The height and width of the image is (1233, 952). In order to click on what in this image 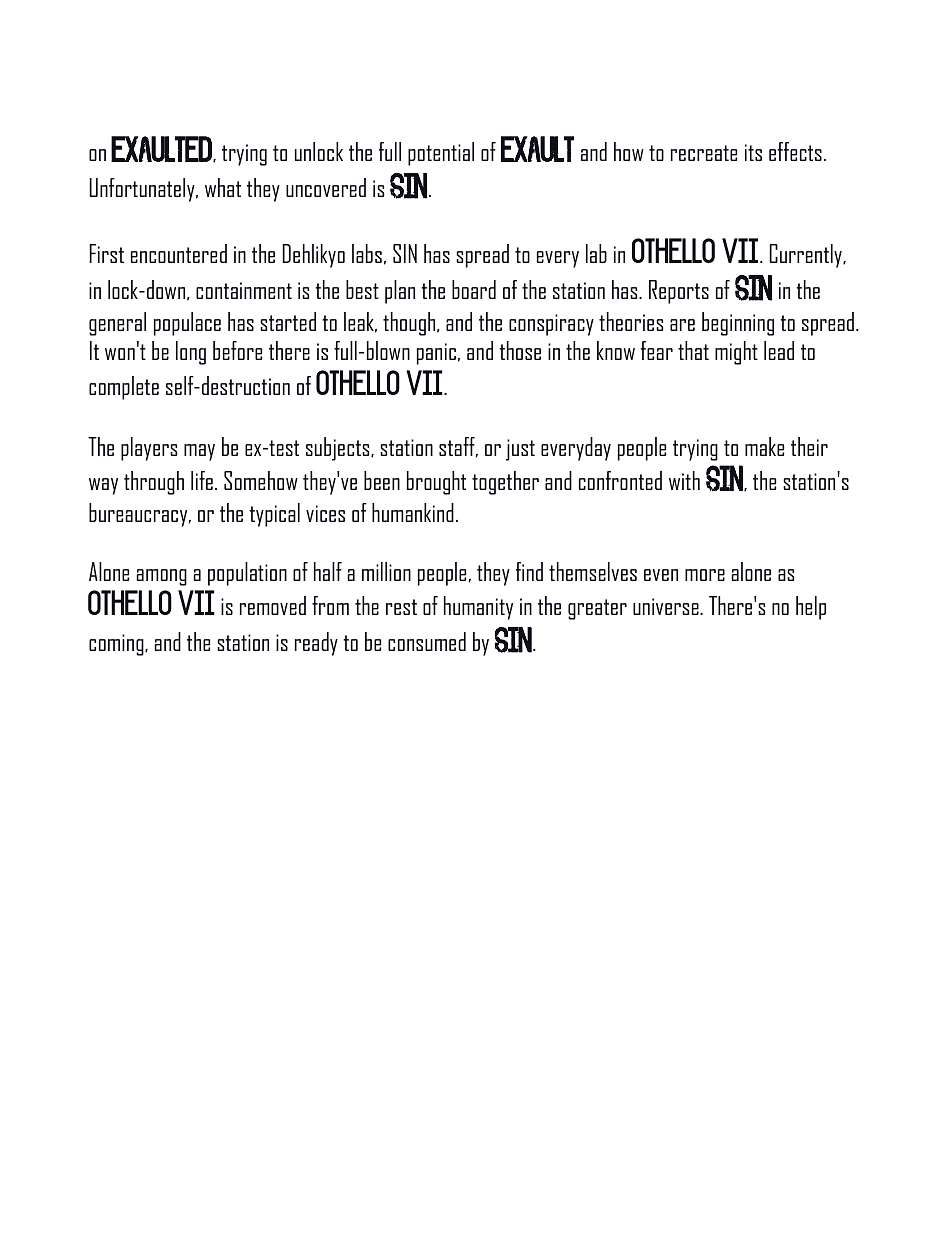, I will do `click(223, 187)`.
